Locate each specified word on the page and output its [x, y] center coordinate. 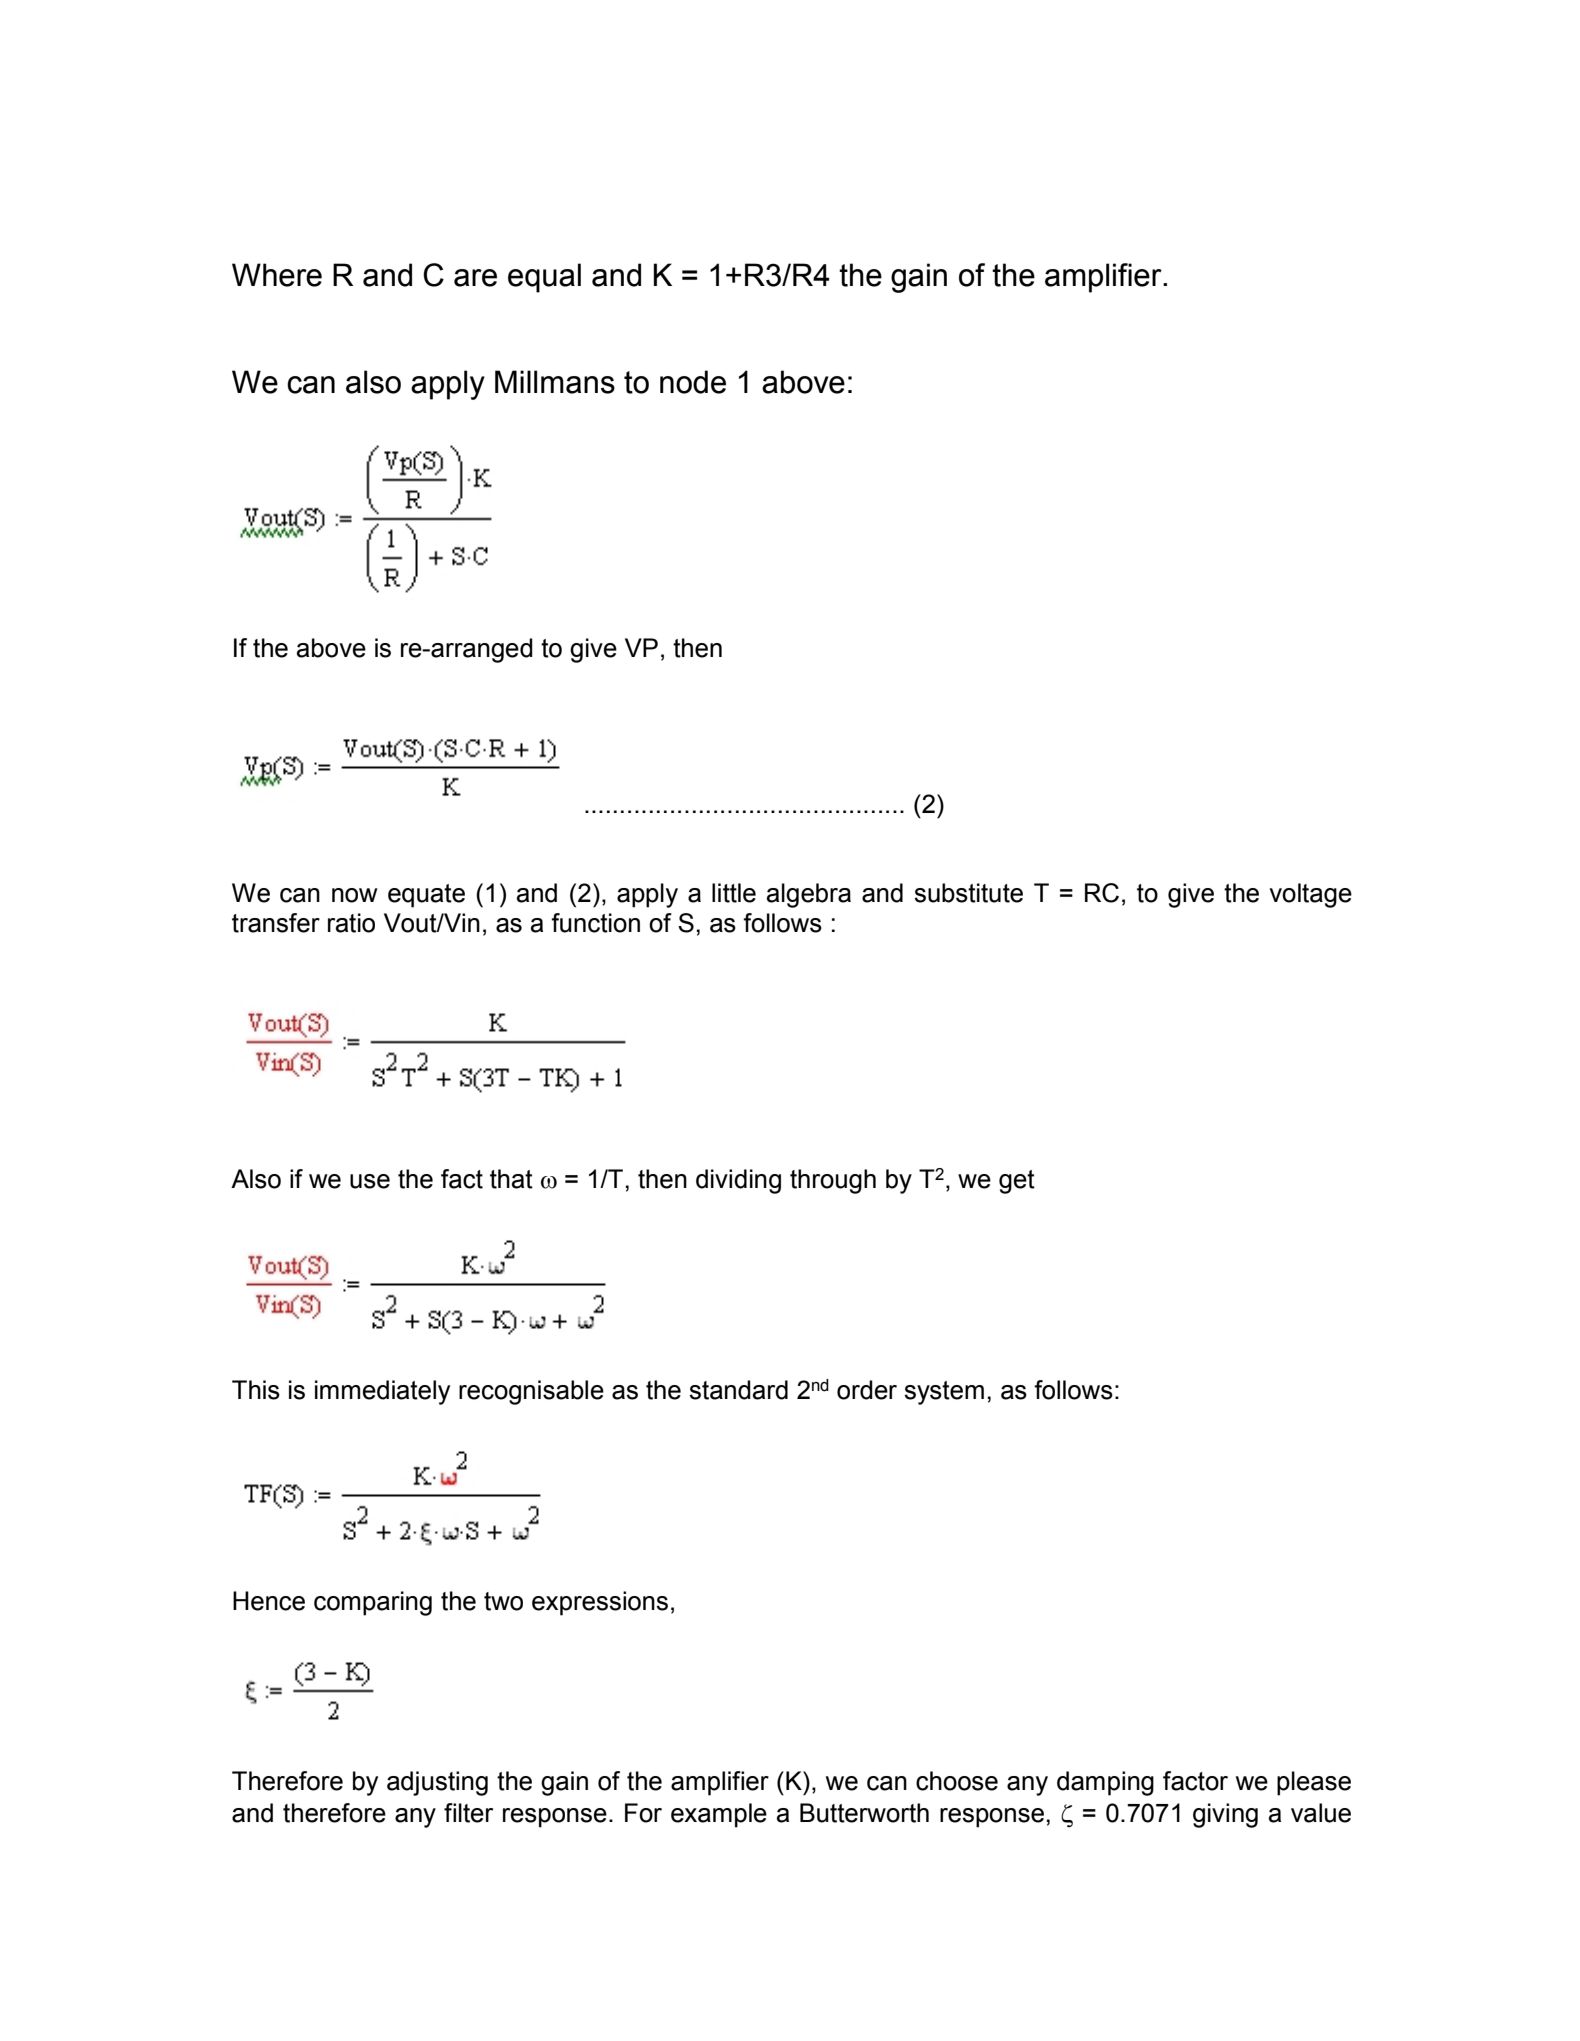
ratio [351, 923]
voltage [1310, 895]
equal [544, 278]
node [693, 382]
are [475, 278]
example [719, 1815]
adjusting [437, 1783]
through [833, 1181]
